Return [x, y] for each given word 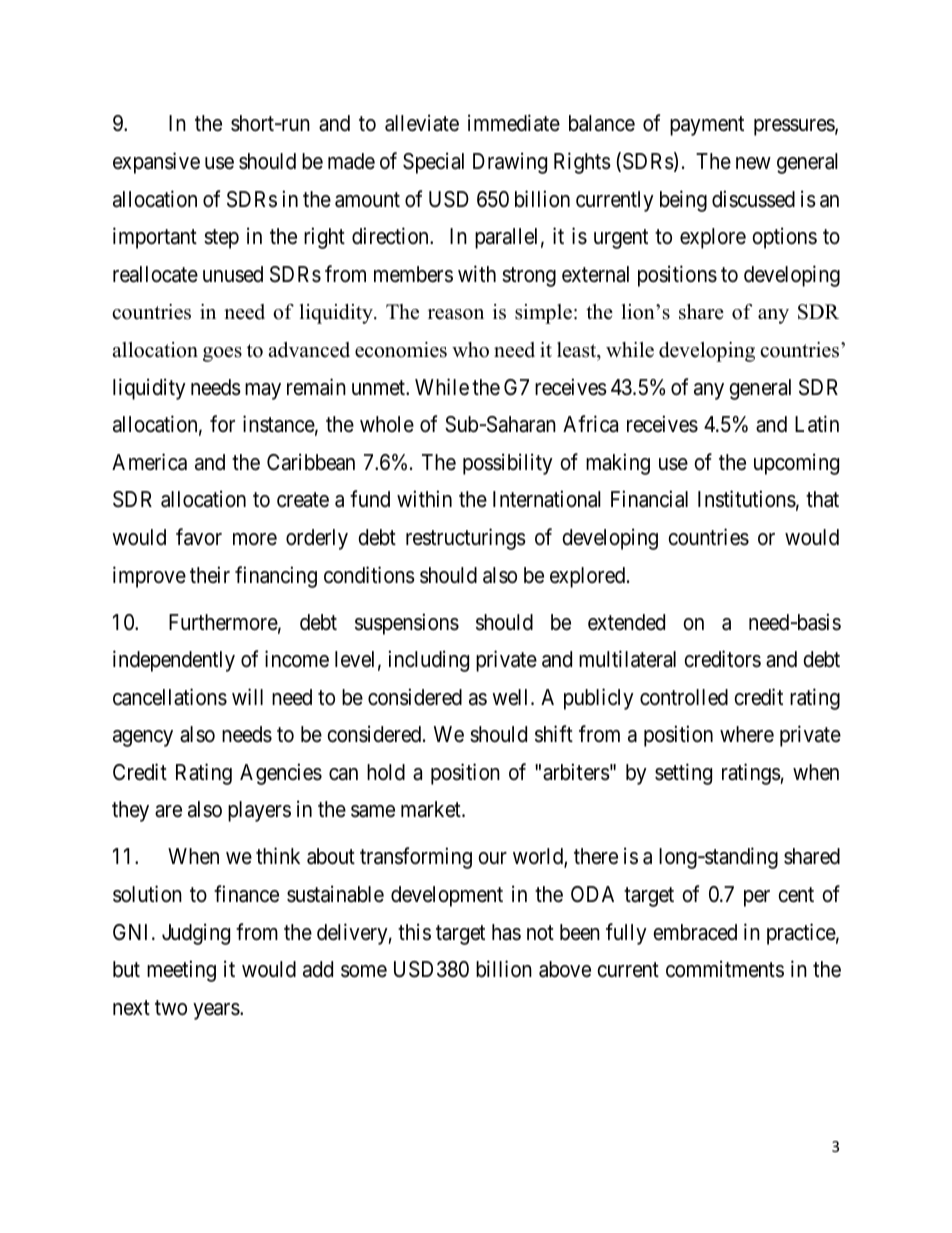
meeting [181, 971]
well [512, 697]
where [747, 734]
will [247, 696]
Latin [817, 424]
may [263, 391]
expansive [156, 163]
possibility [508, 464]
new [753, 163]
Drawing [510, 163]
